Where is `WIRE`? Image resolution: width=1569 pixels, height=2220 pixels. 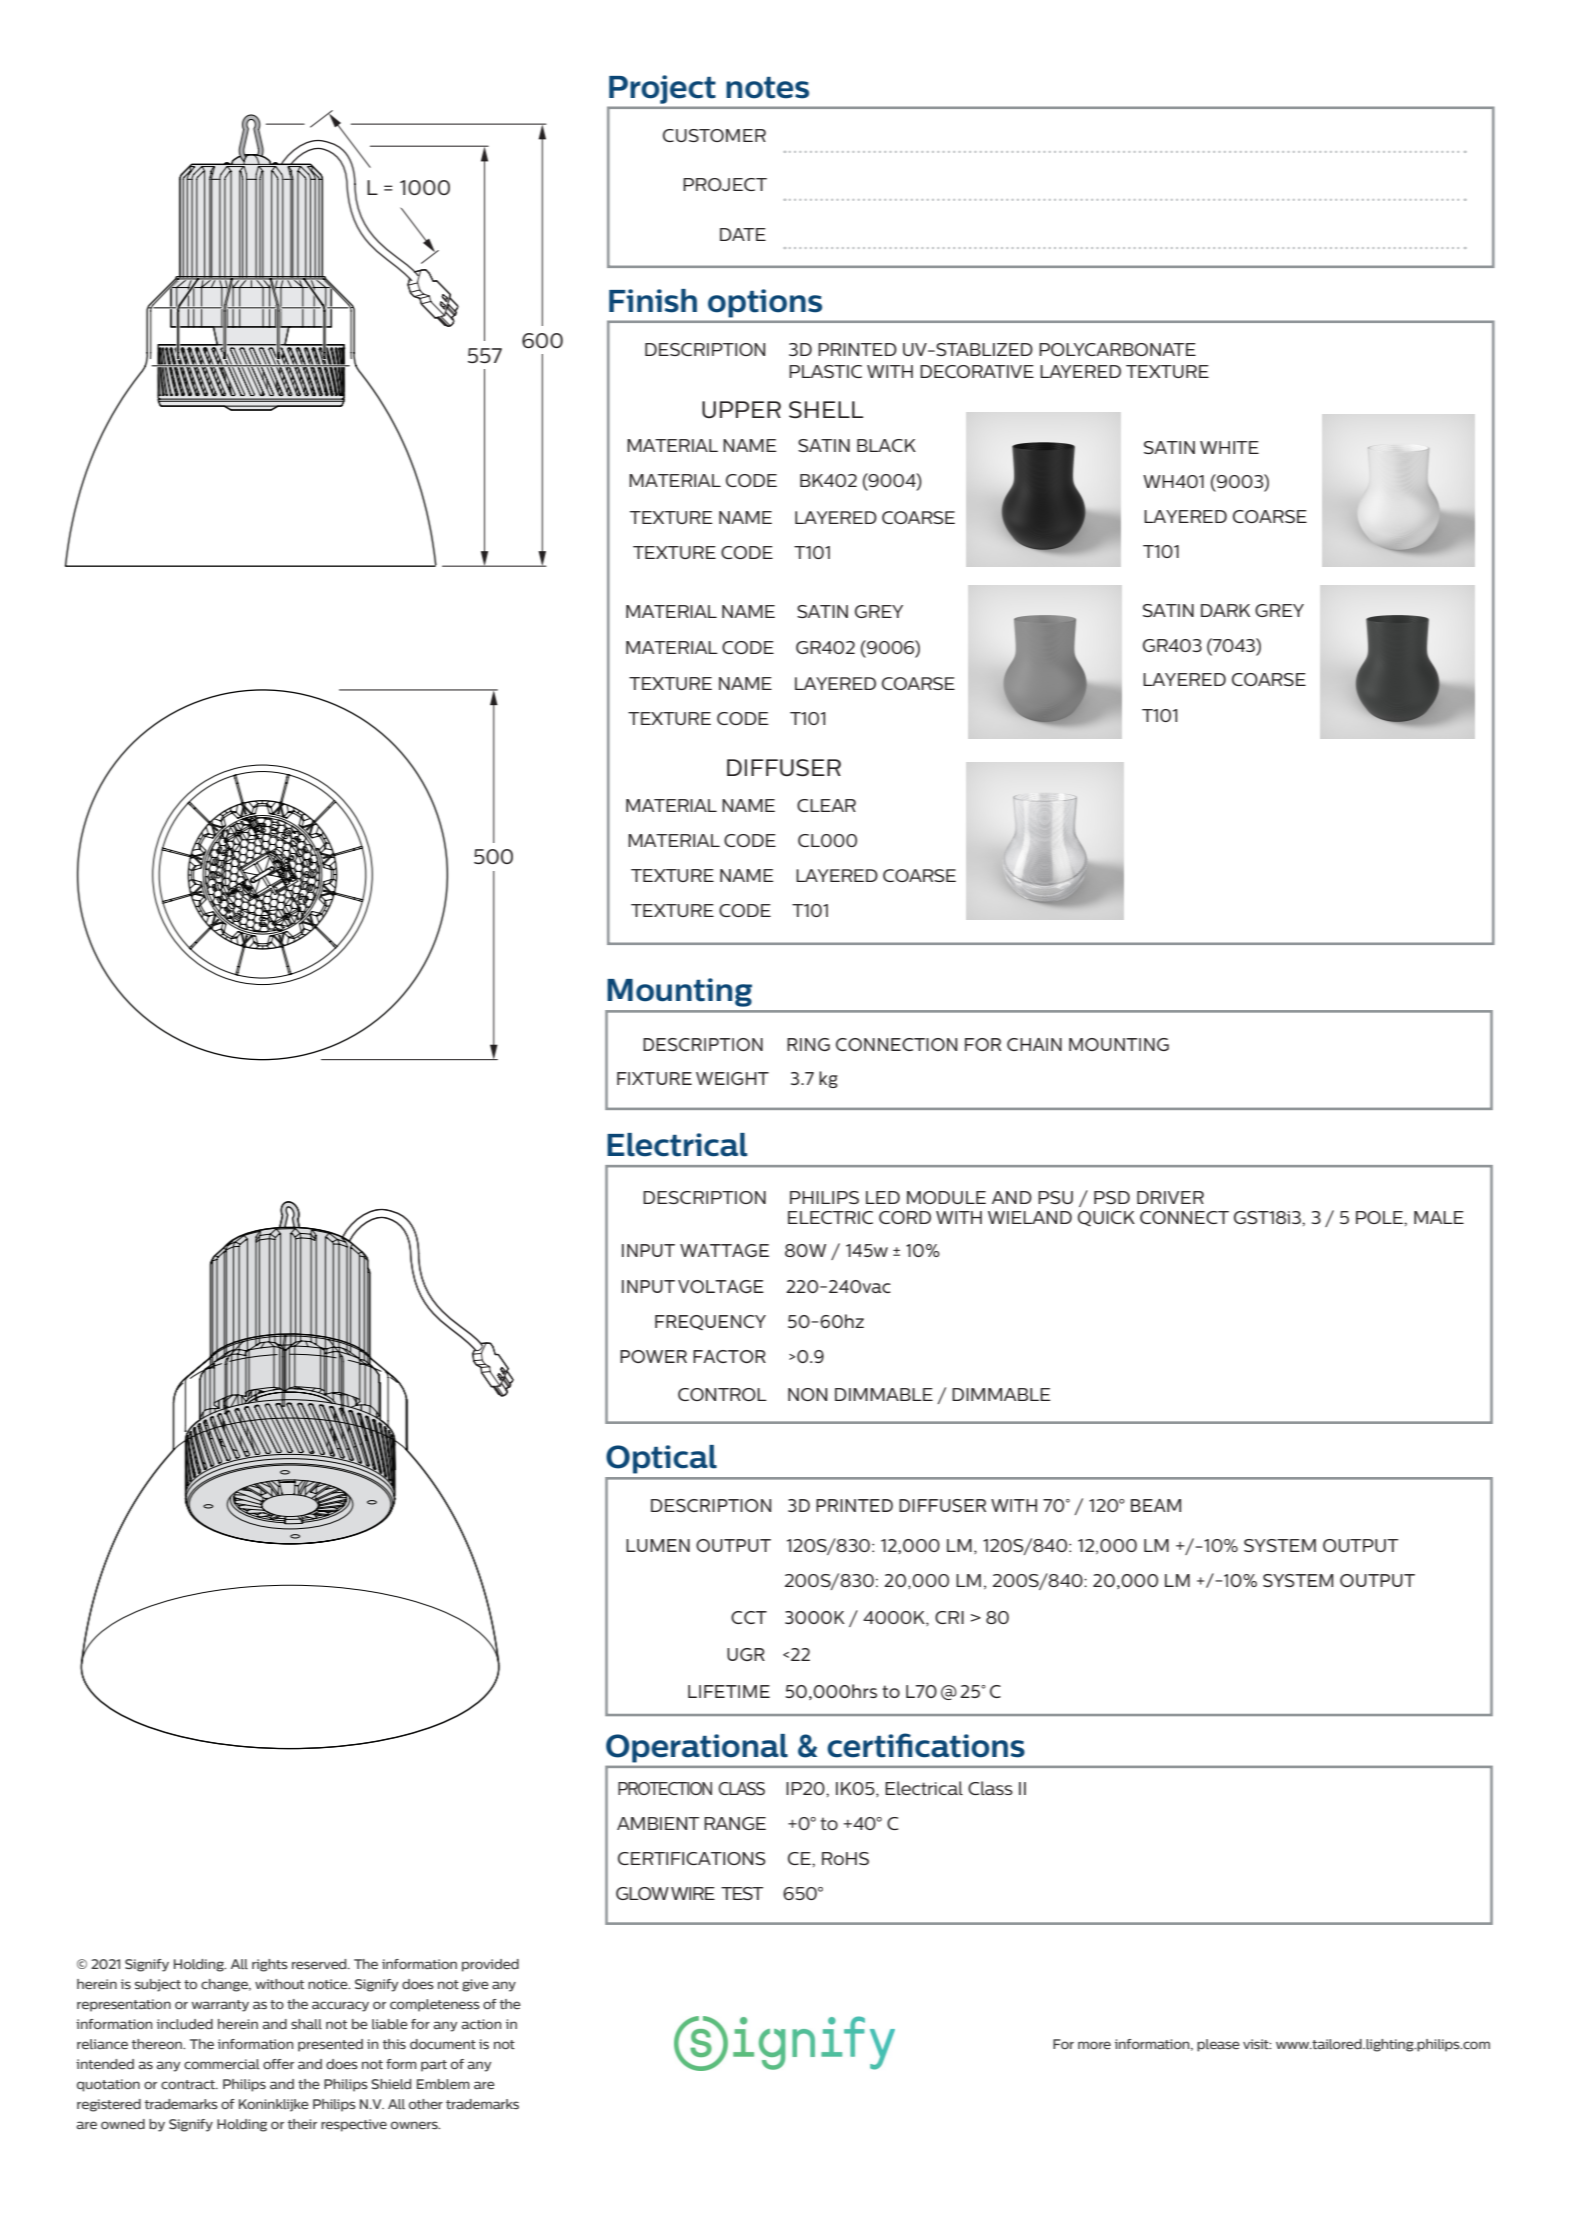 WIRE is located at coordinates (693, 1893).
